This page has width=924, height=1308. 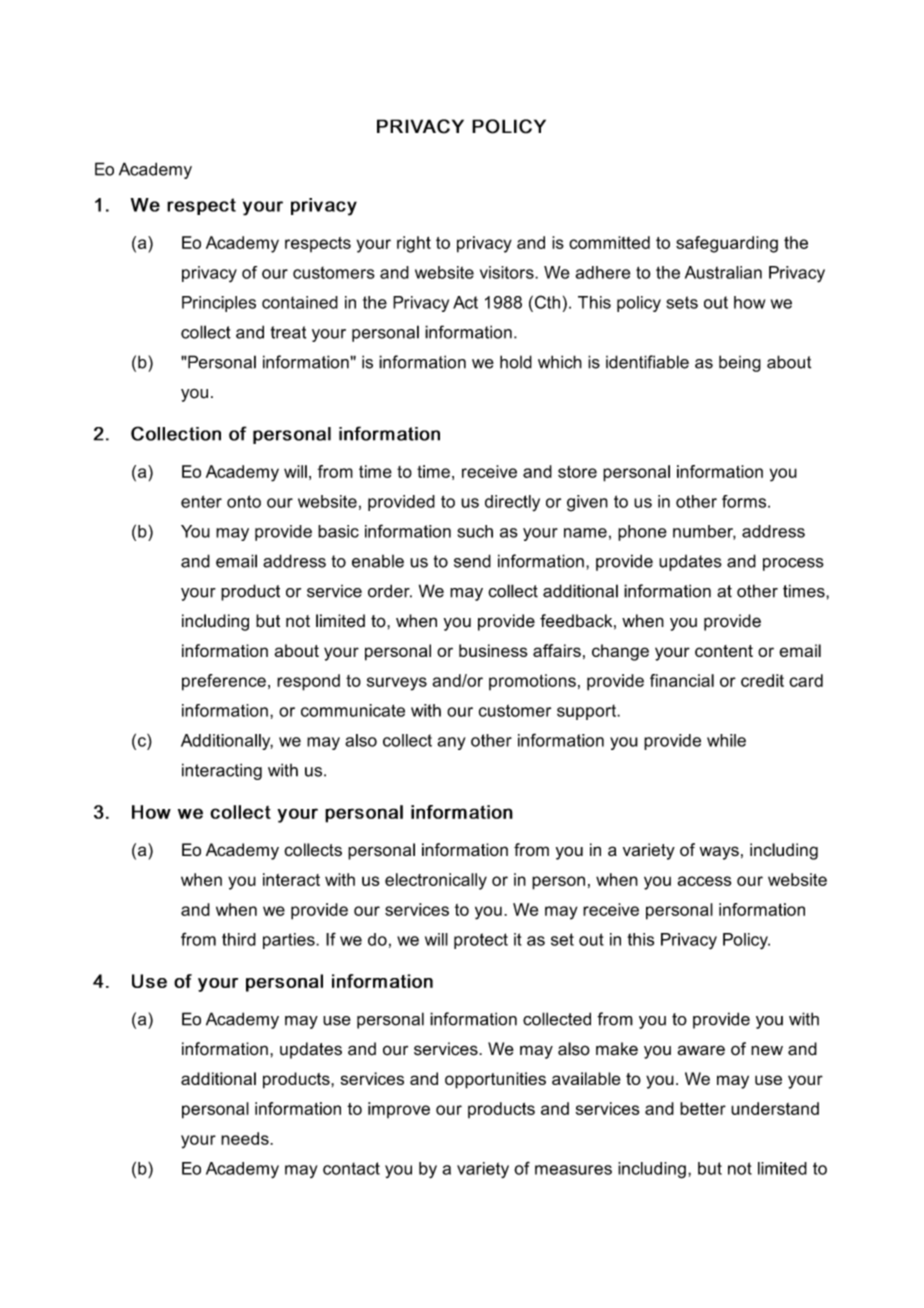 What do you see at coordinates (246, 1138) in the page?
I see `needs` at bounding box center [246, 1138].
